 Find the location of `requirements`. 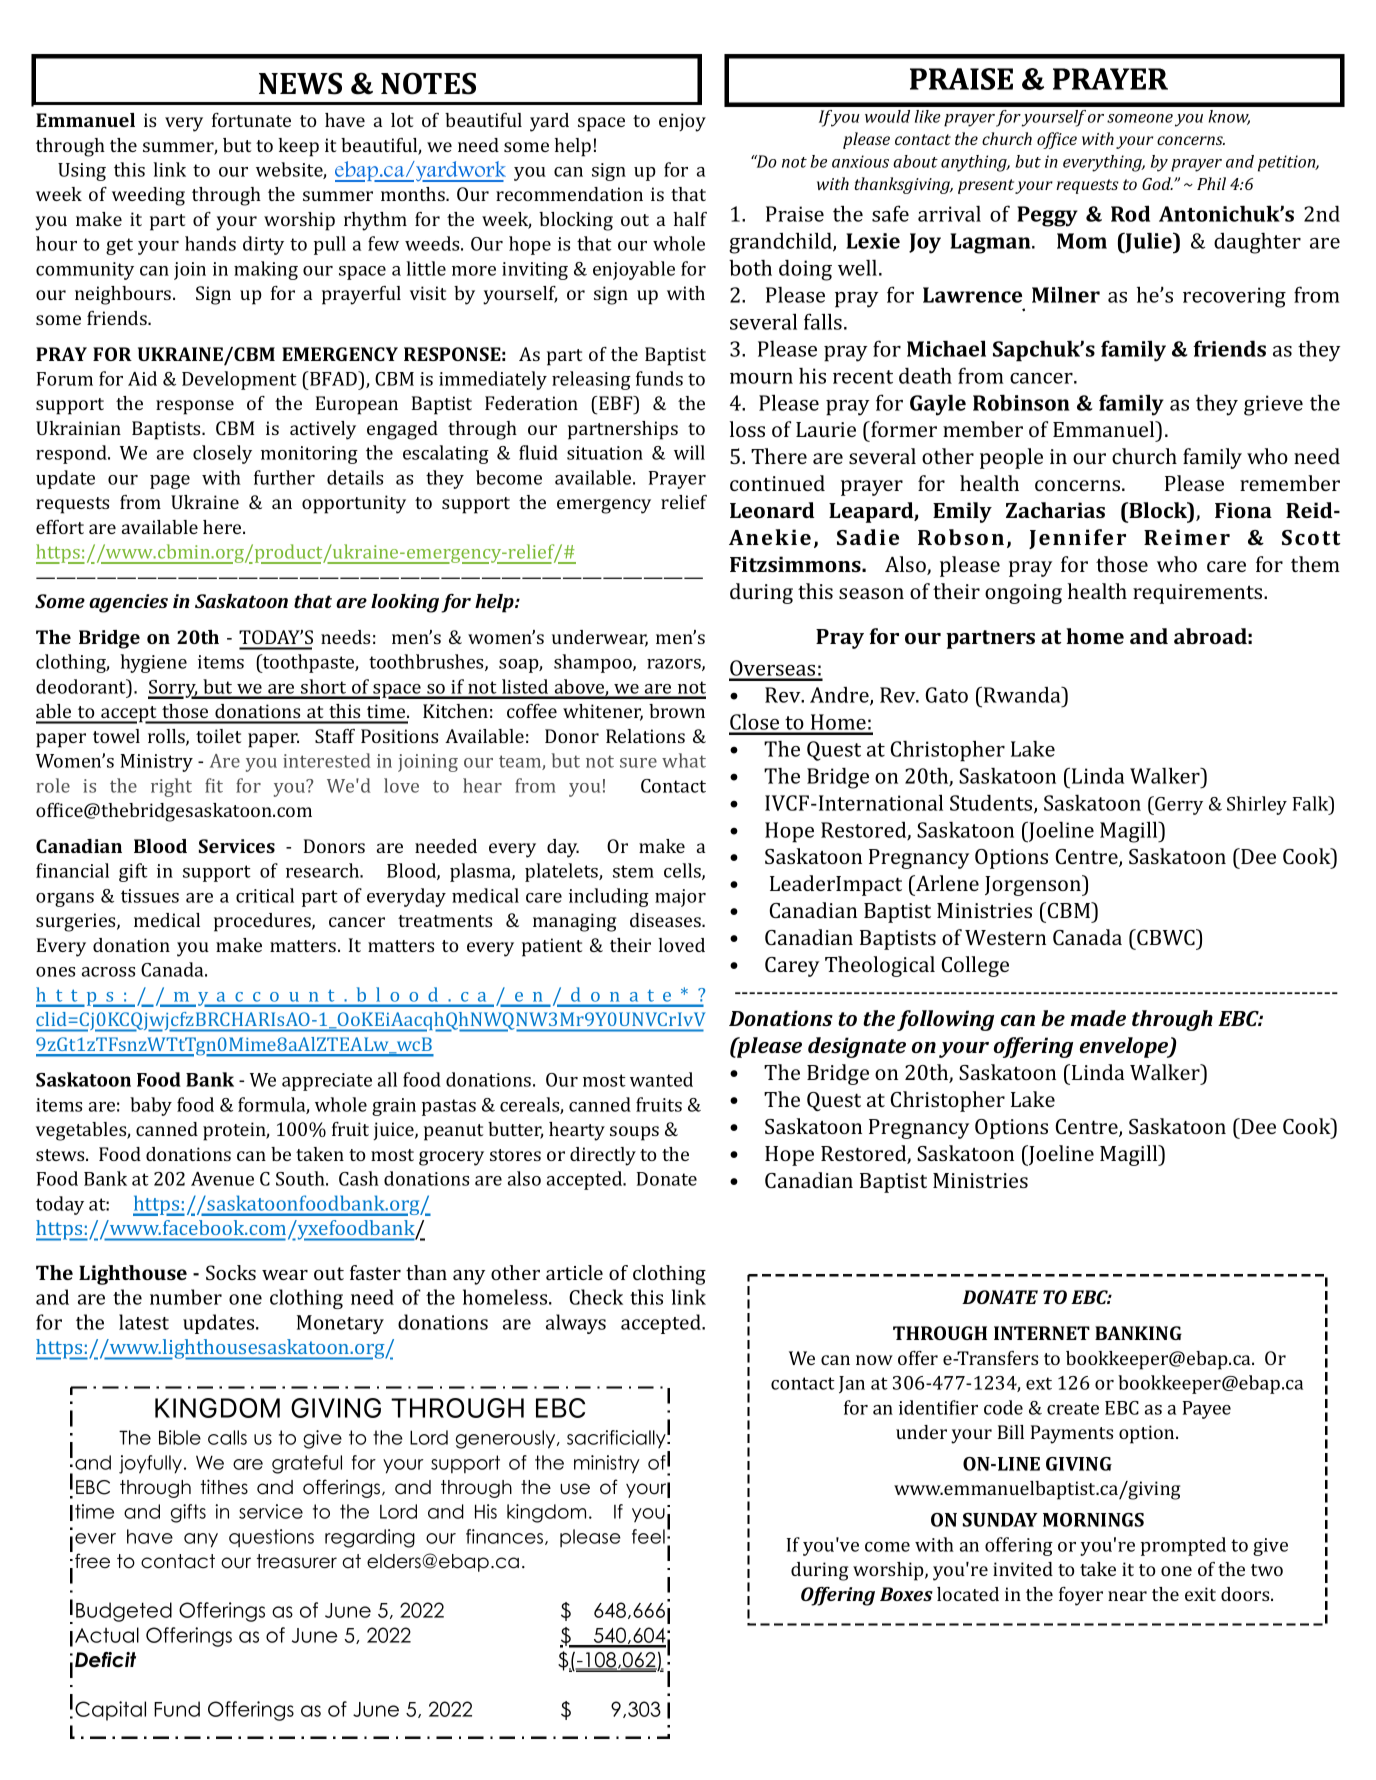

requirements is located at coordinates (1199, 594).
